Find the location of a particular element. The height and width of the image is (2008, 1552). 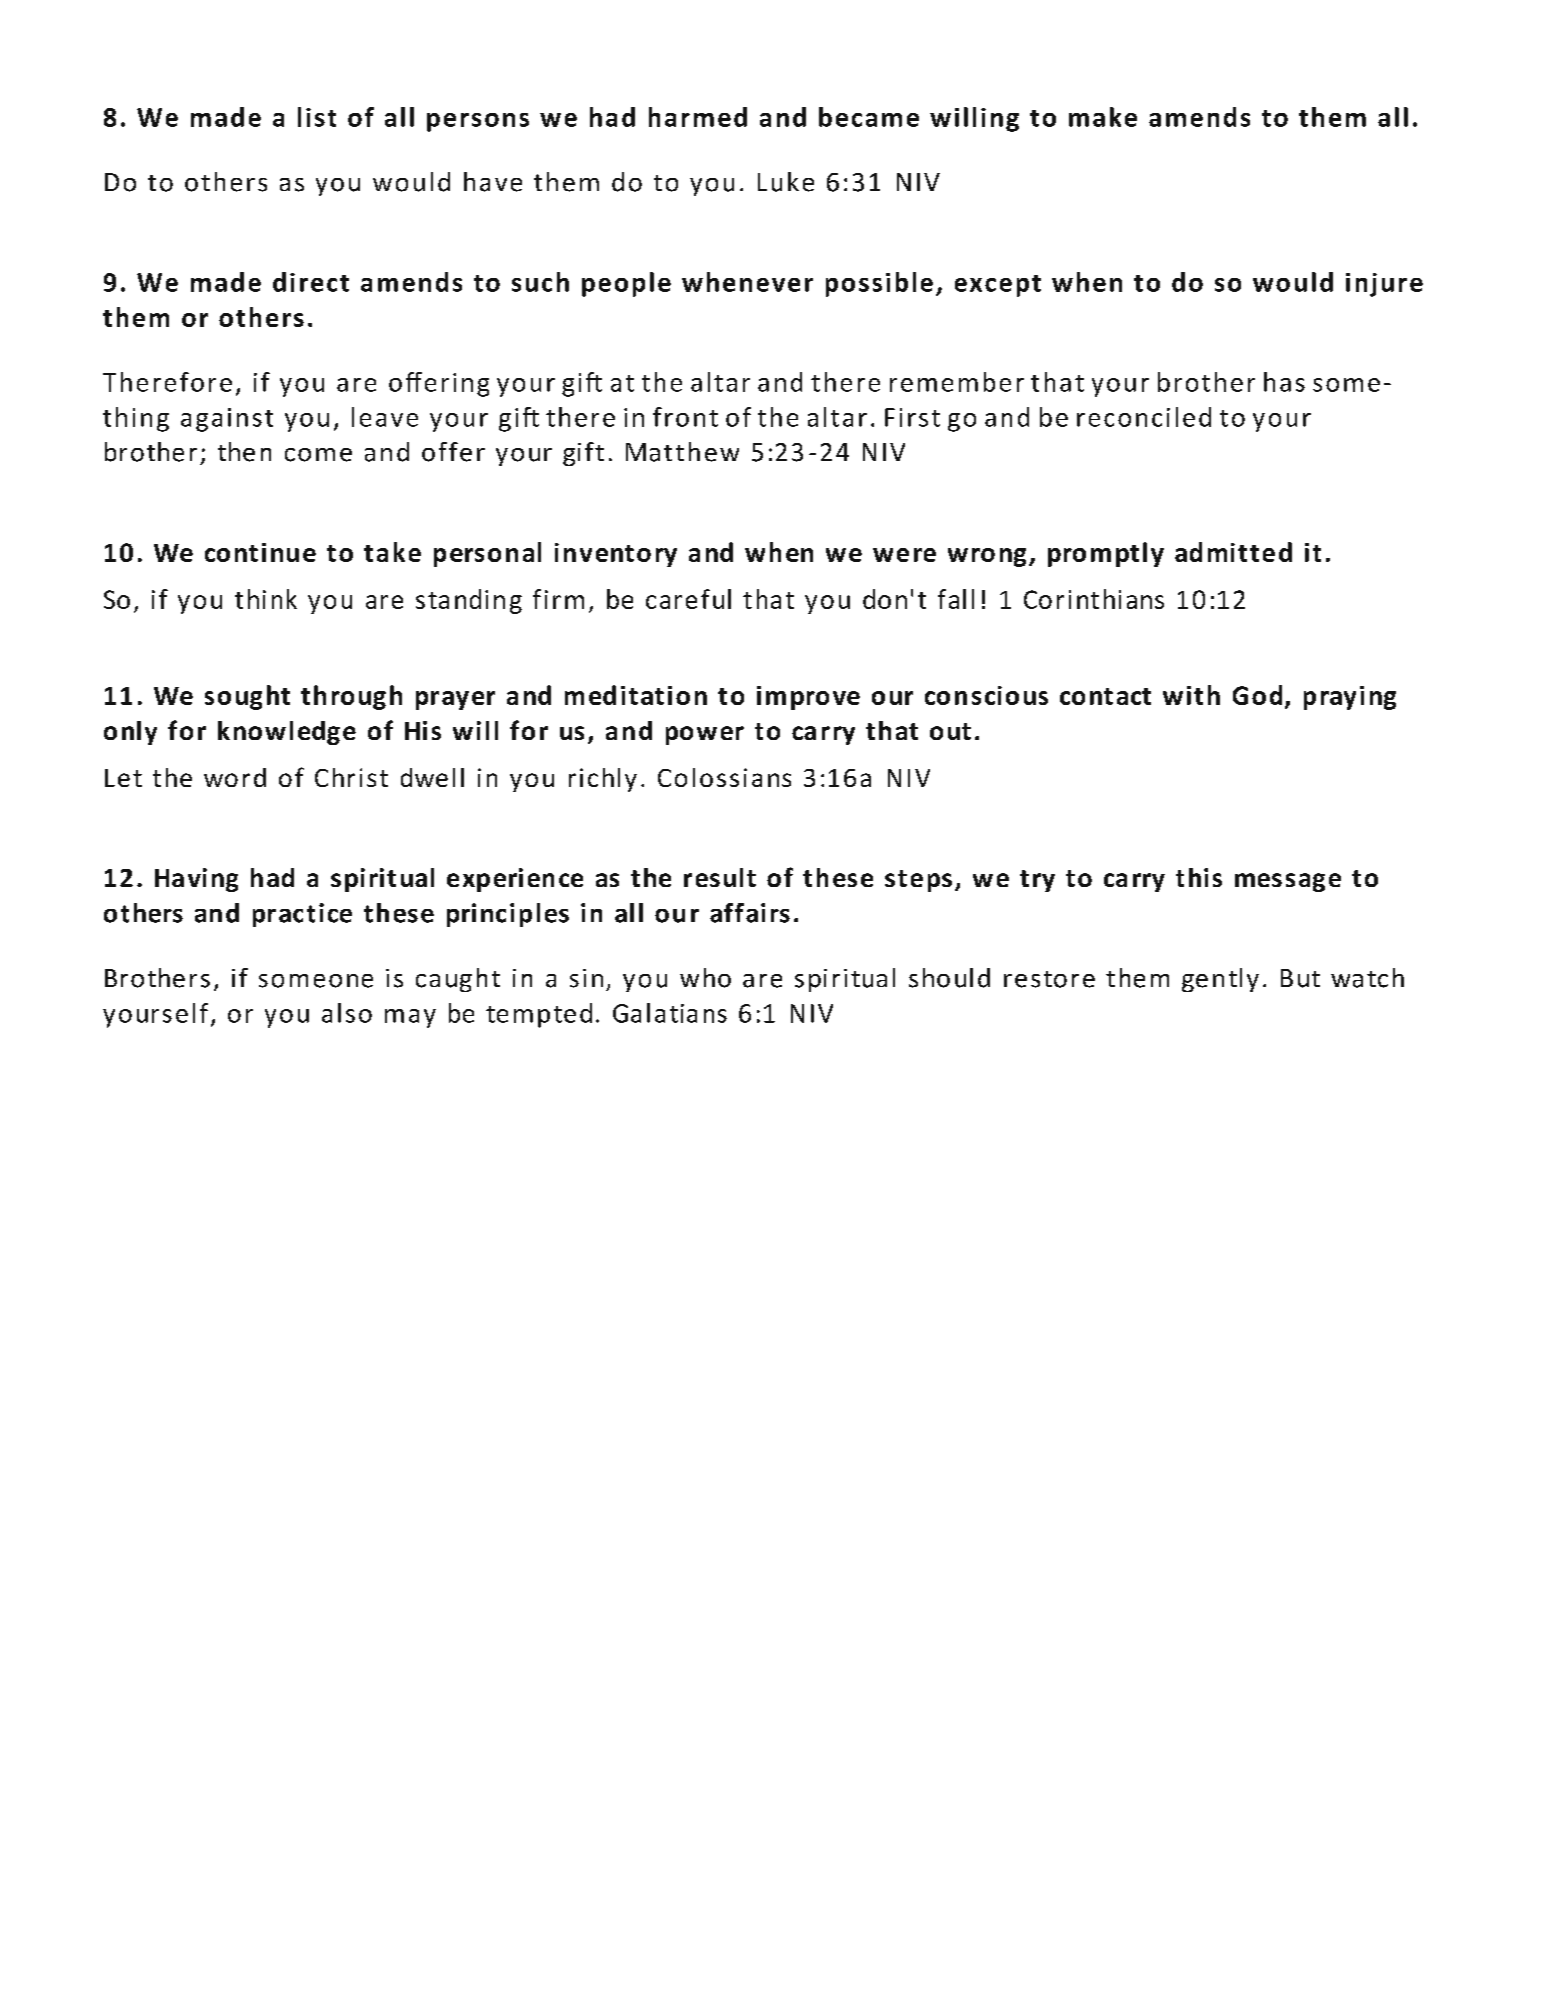

gently is located at coordinates (1220, 980).
